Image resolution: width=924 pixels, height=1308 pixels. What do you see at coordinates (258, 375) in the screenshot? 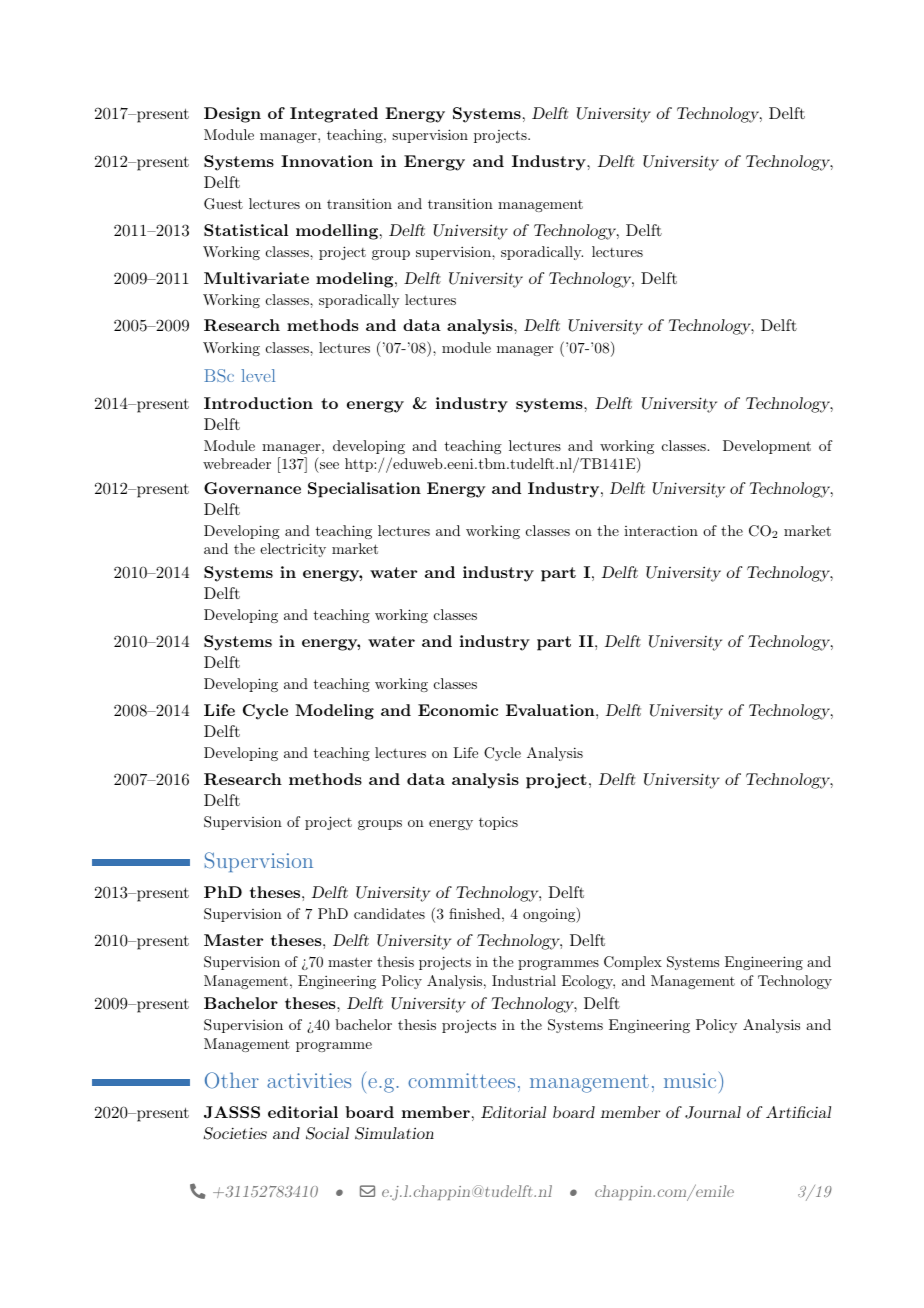
I see `level` at bounding box center [258, 375].
